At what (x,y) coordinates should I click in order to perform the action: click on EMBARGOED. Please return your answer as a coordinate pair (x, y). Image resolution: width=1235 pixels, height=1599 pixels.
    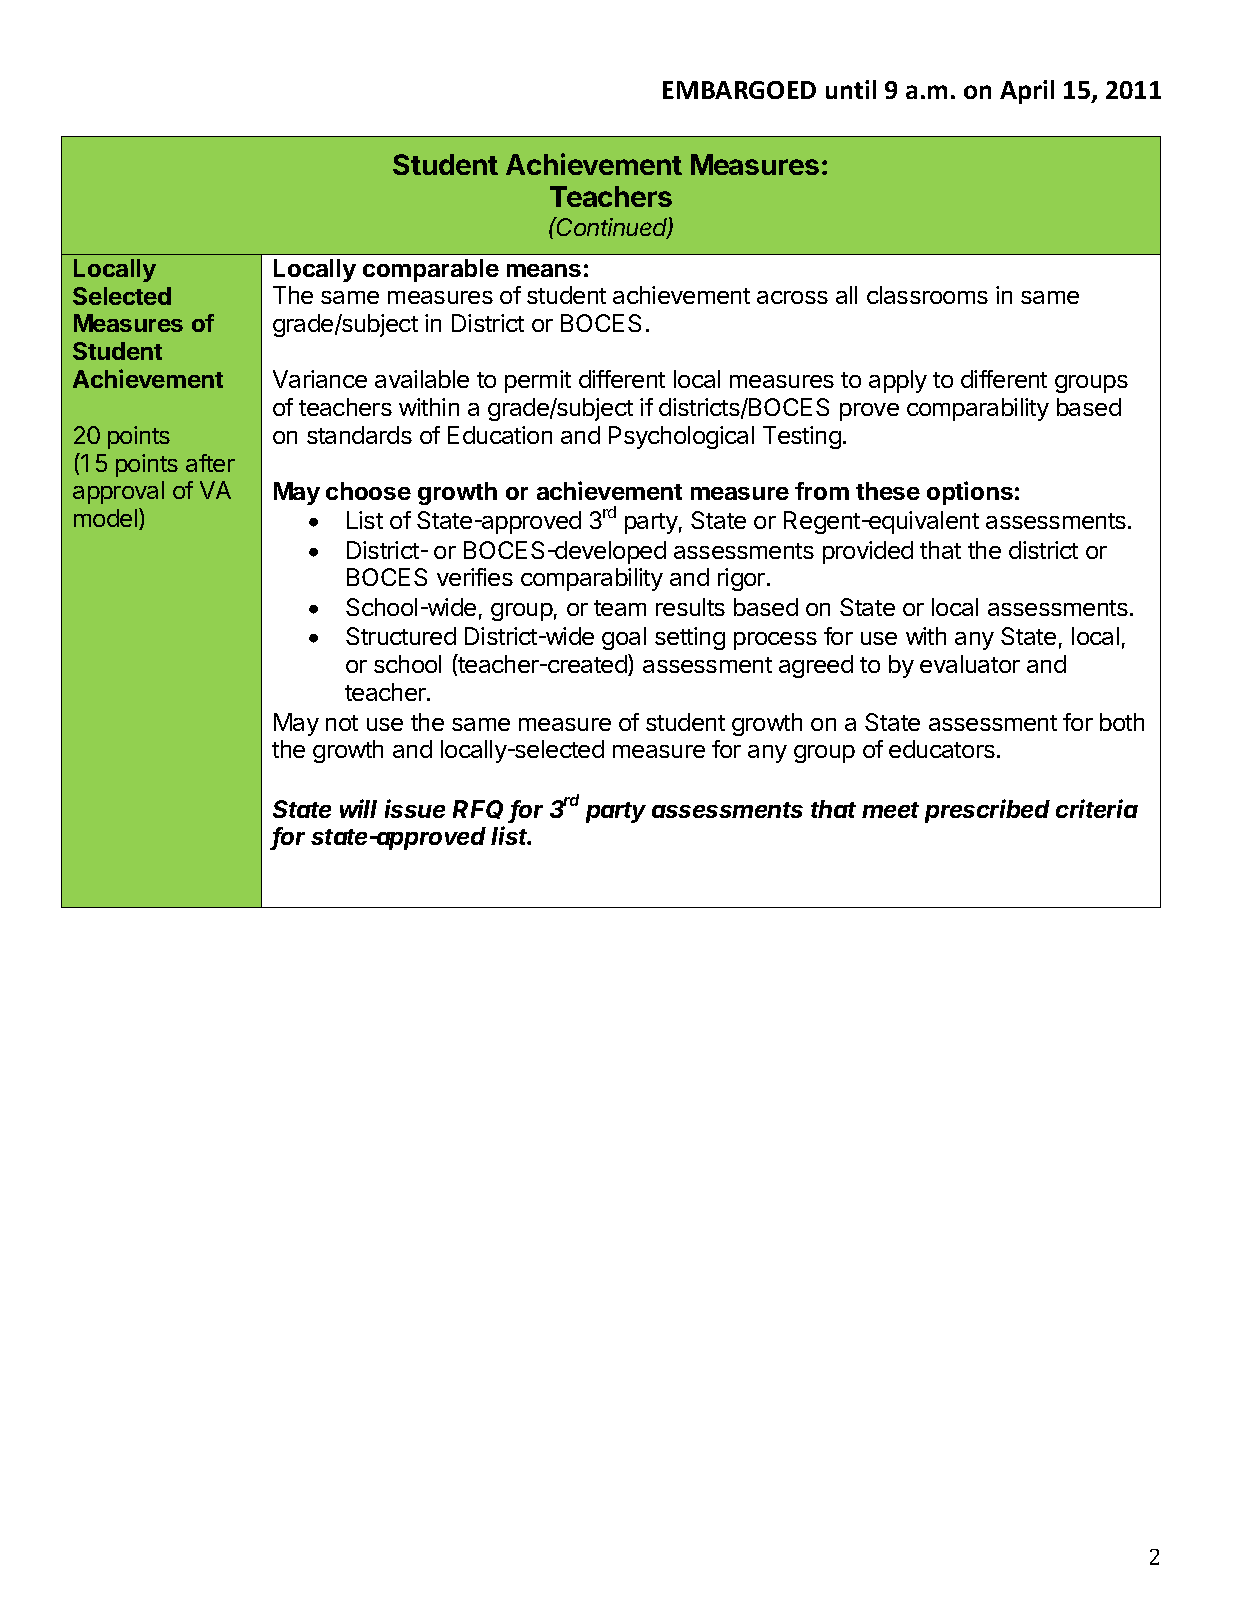
    Looking at the image, I should click on (739, 90).
